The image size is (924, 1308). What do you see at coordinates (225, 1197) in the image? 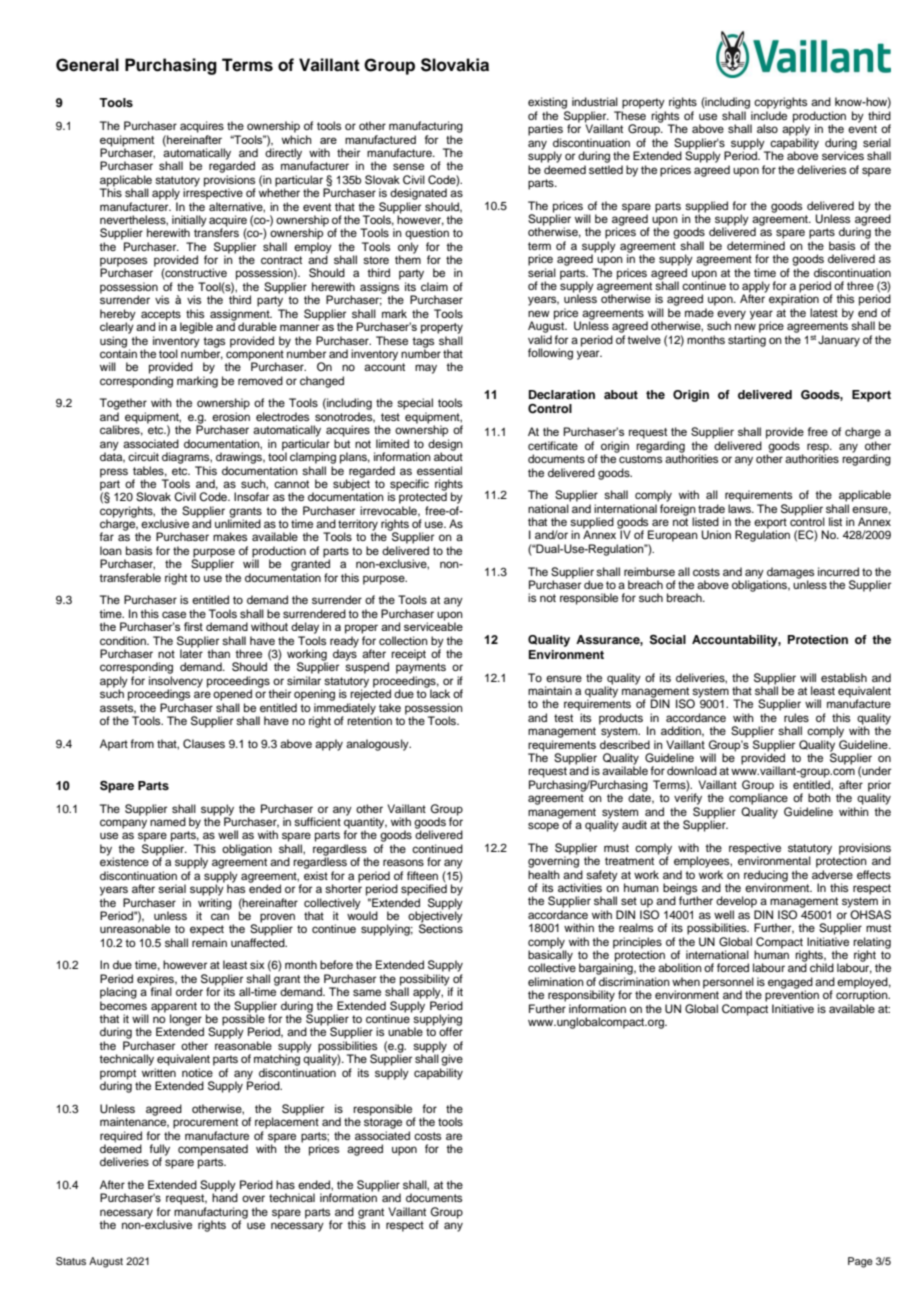
I see `hand` at bounding box center [225, 1197].
